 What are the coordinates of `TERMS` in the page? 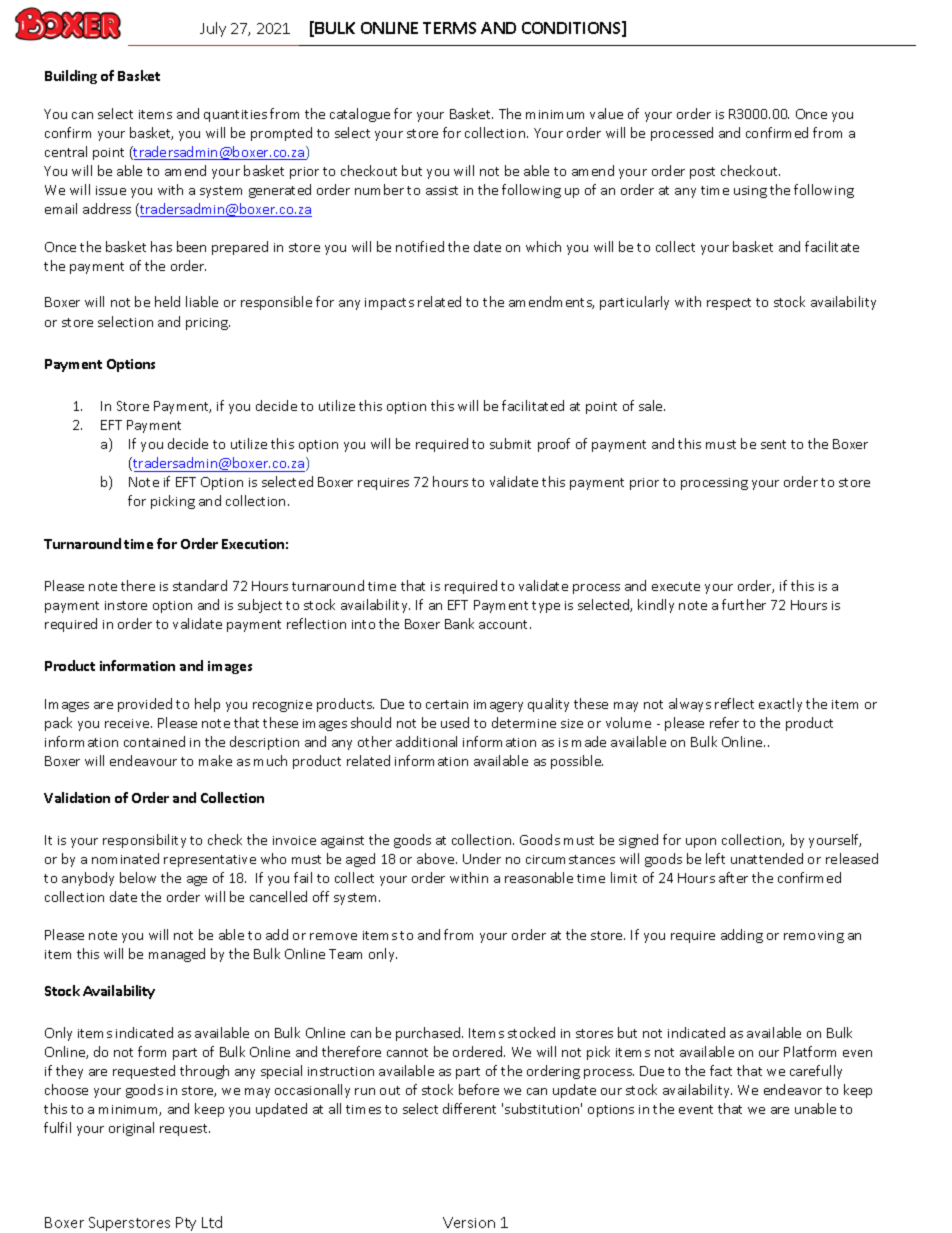 It's located at (449, 28).
